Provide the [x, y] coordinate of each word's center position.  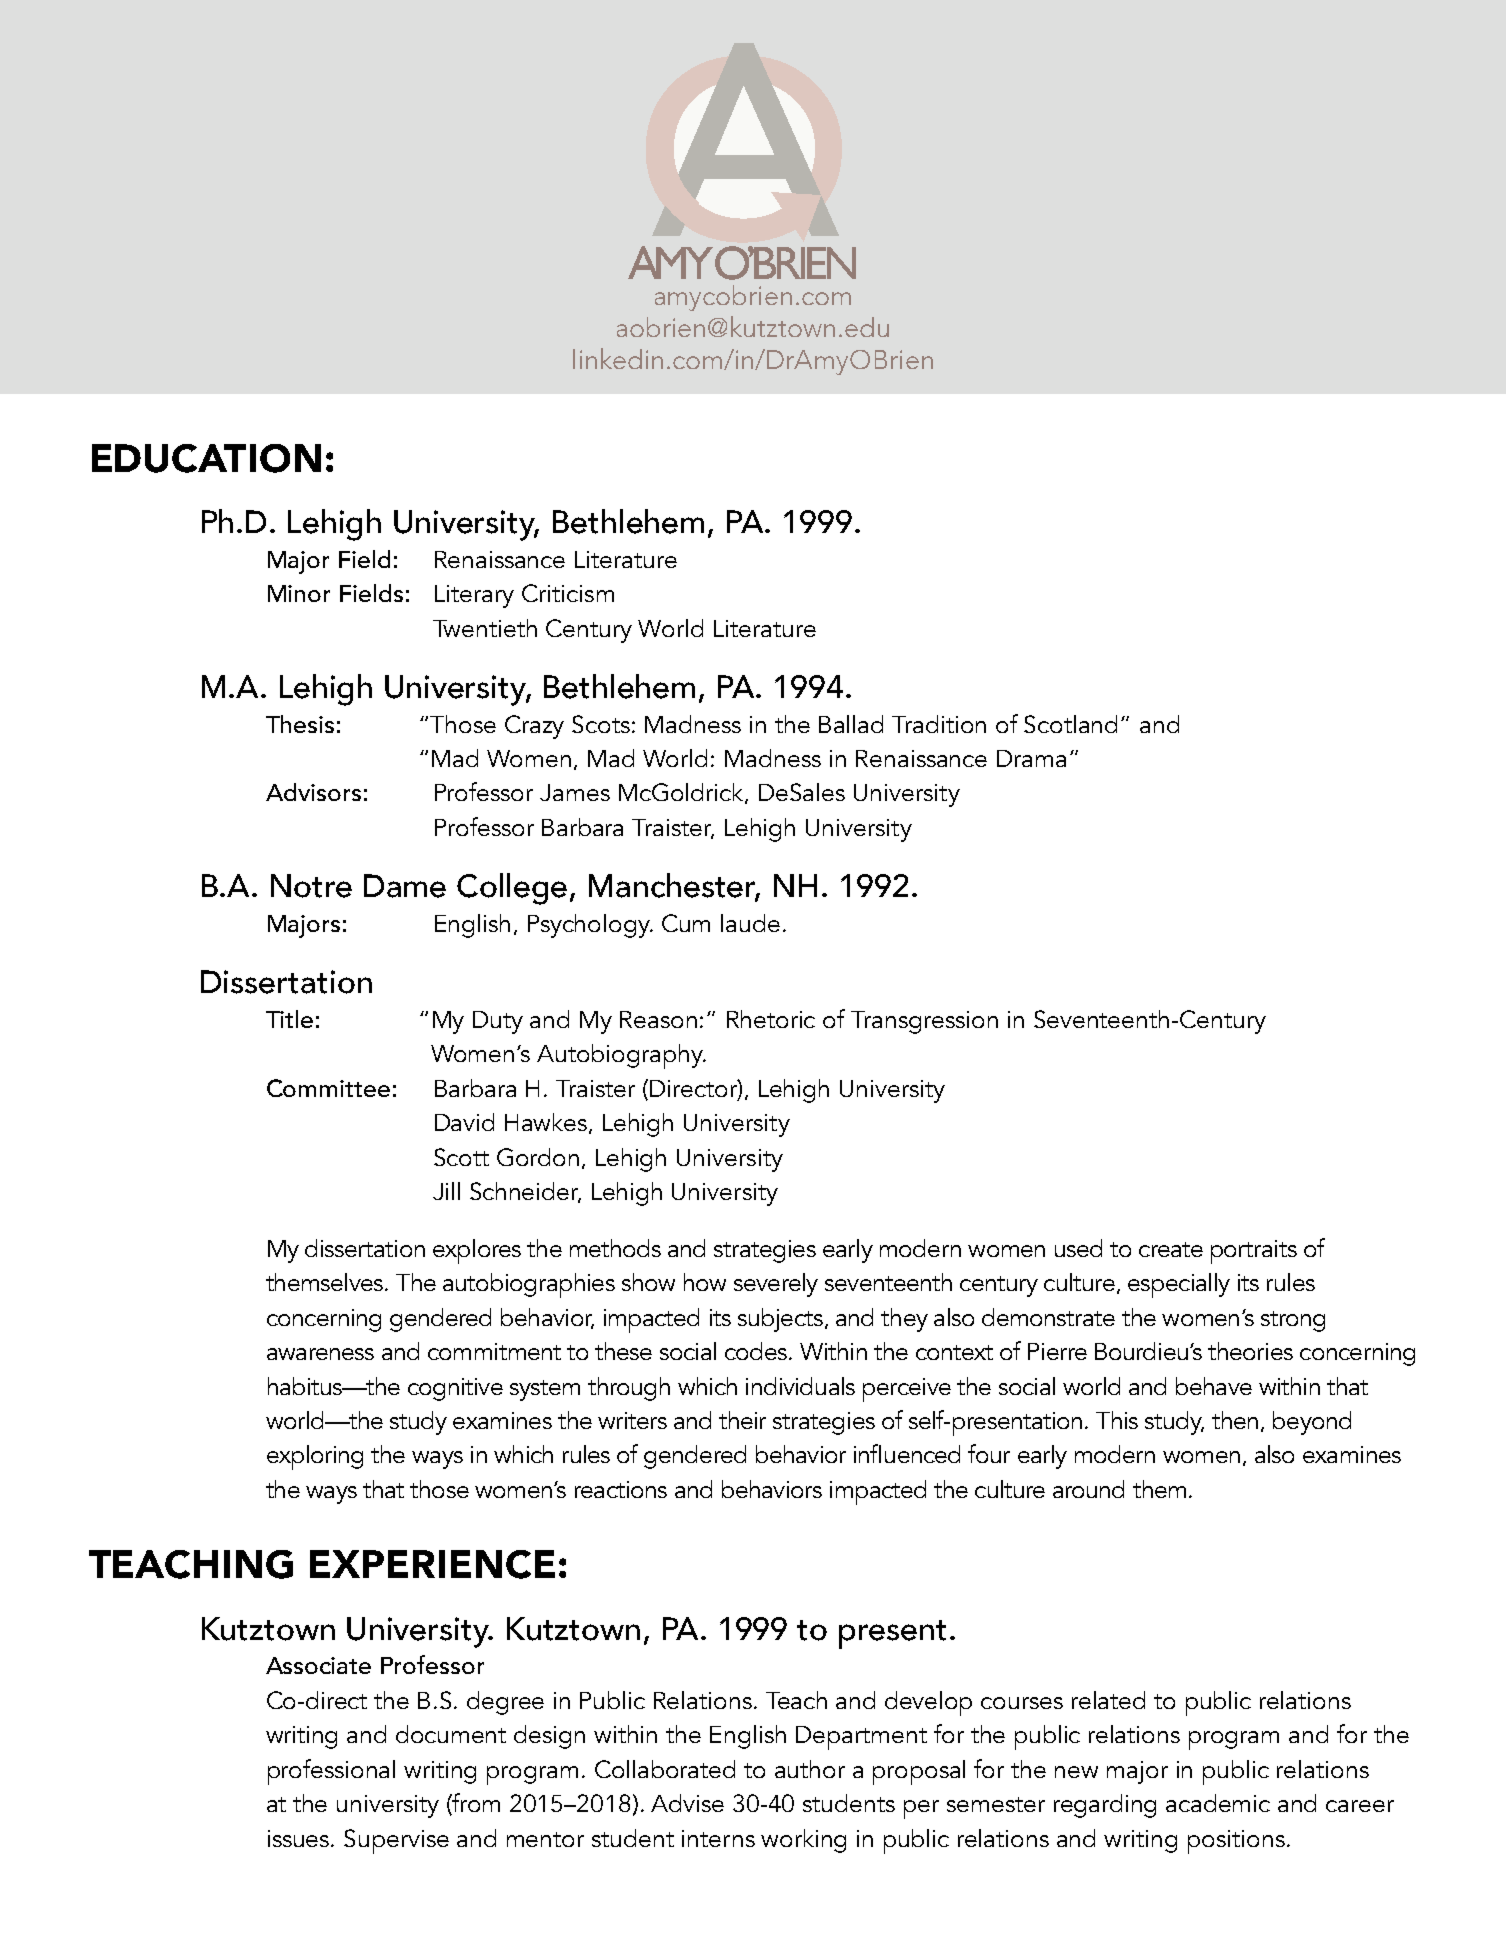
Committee [328, 1088]
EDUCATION [206, 458]
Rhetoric [771, 1019]
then [1235, 1420]
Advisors [313, 792]
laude [750, 923]
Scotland [1070, 724]
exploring [315, 1457]
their [742, 1420]
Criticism [568, 593]
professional [331, 1772]
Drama [1031, 758]
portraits [1254, 1252]
